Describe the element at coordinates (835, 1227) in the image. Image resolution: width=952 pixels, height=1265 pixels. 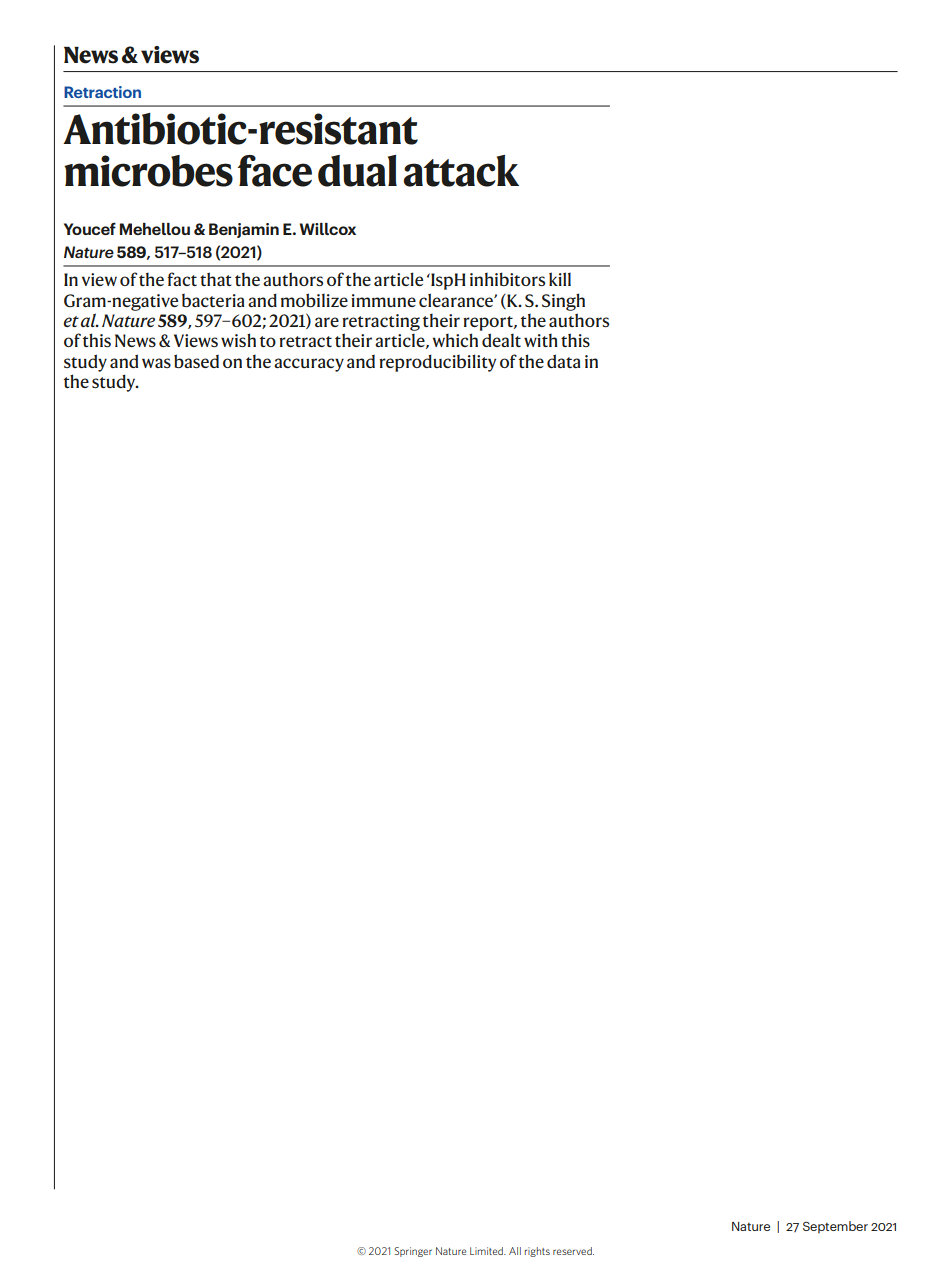
I see `September` at that location.
